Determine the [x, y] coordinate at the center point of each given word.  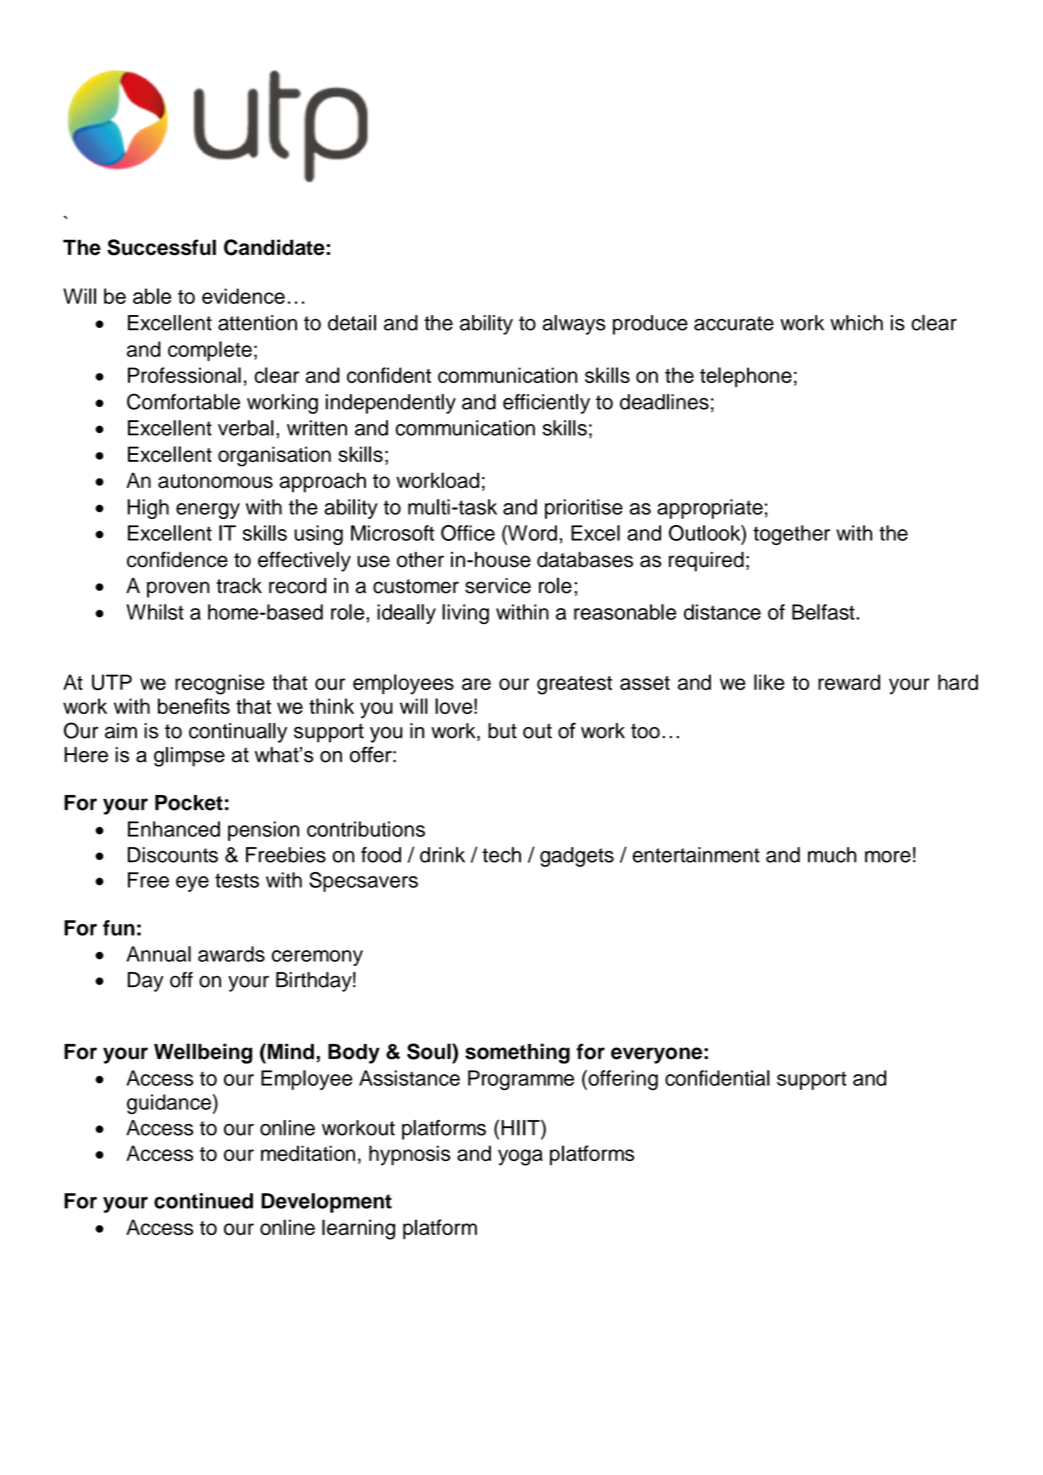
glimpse [189, 757]
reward [849, 682]
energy [208, 511]
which [856, 323]
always [573, 325]
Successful [161, 247]
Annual [158, 954]
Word [531, 533]
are [476, 684]
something [517, 1053]
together [791, 535]
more [888, 857]
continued [203, 1201]
